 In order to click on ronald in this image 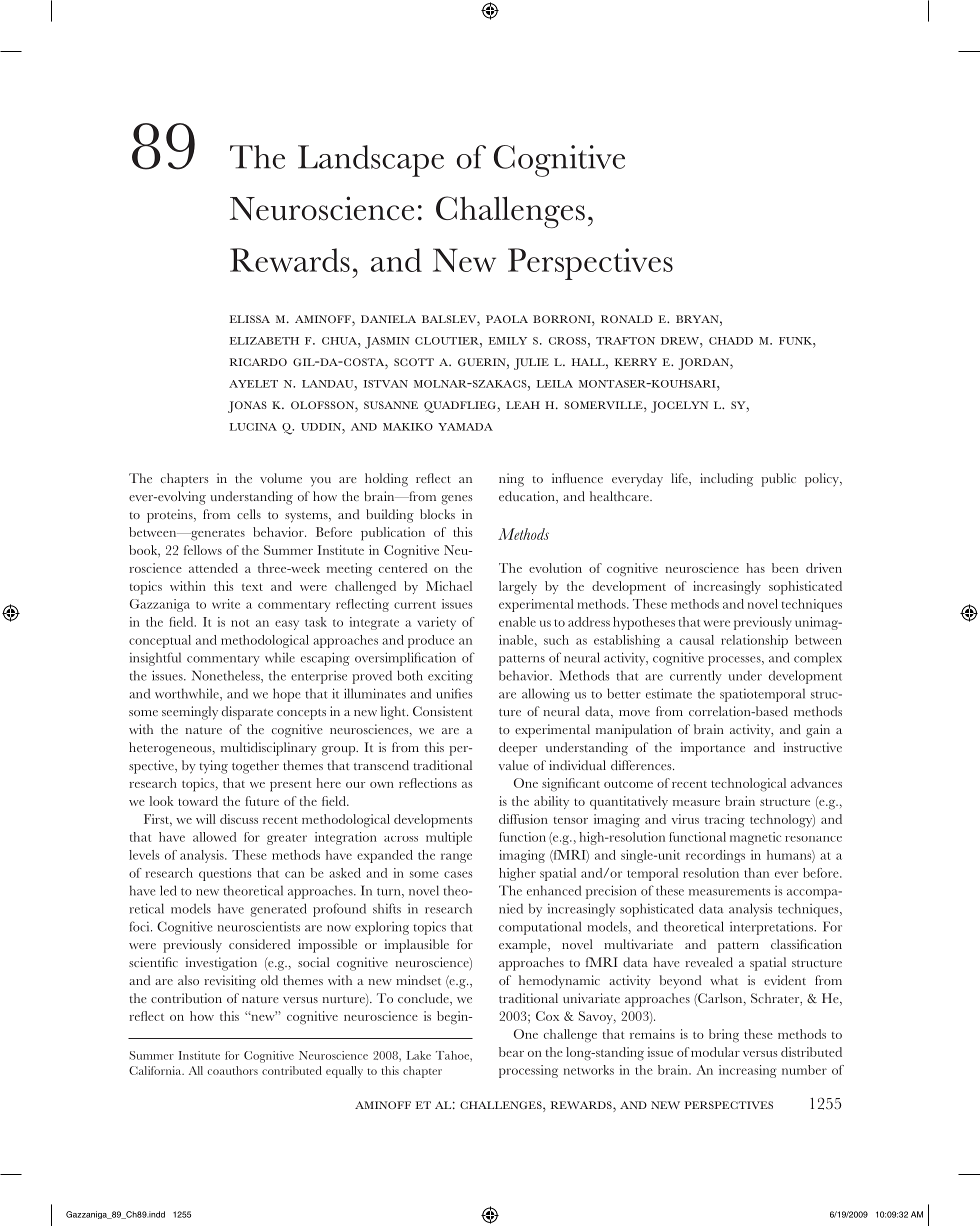, I will do `click(627, 319)`.
